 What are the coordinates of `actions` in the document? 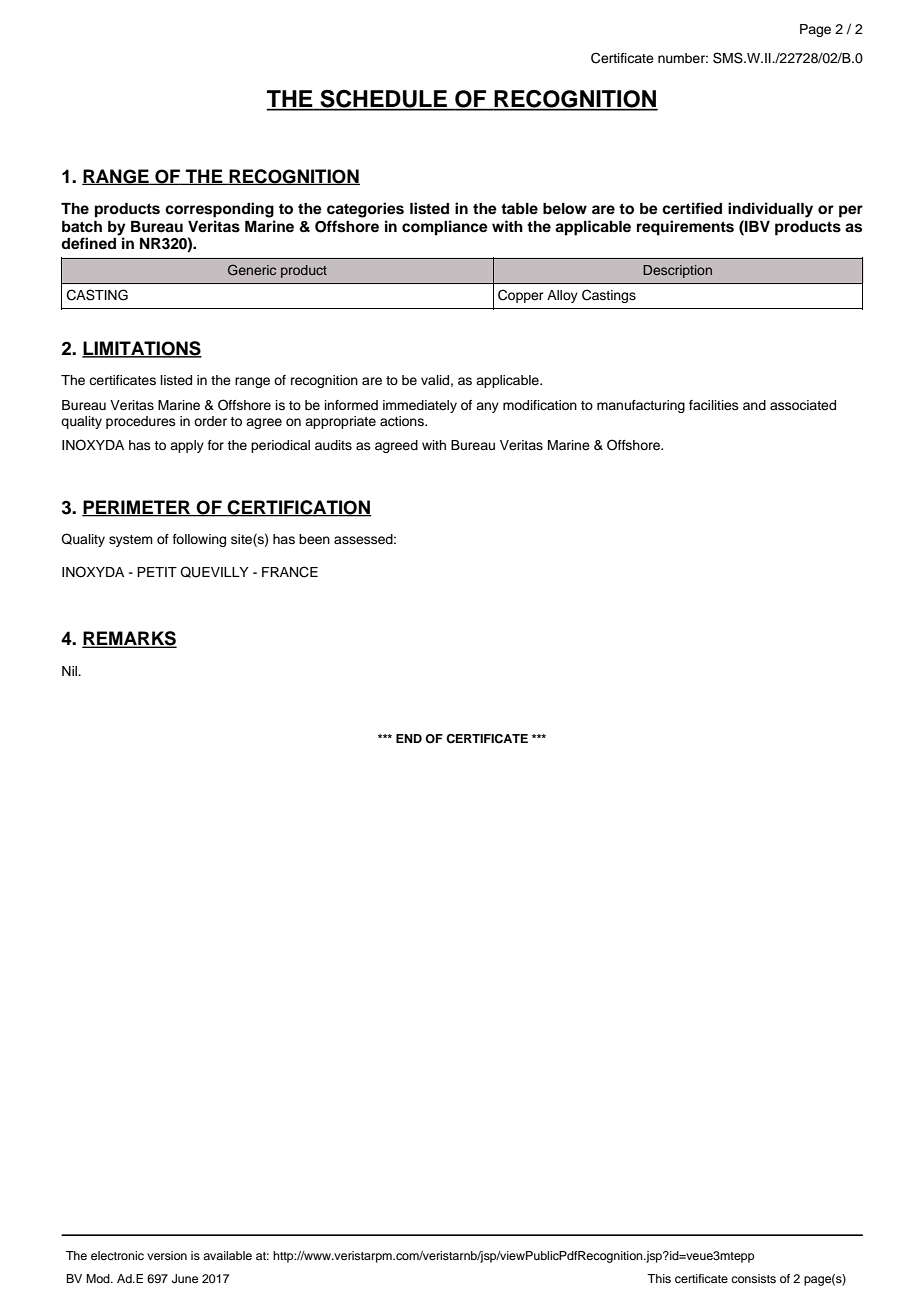 It's located at (403, 421).
